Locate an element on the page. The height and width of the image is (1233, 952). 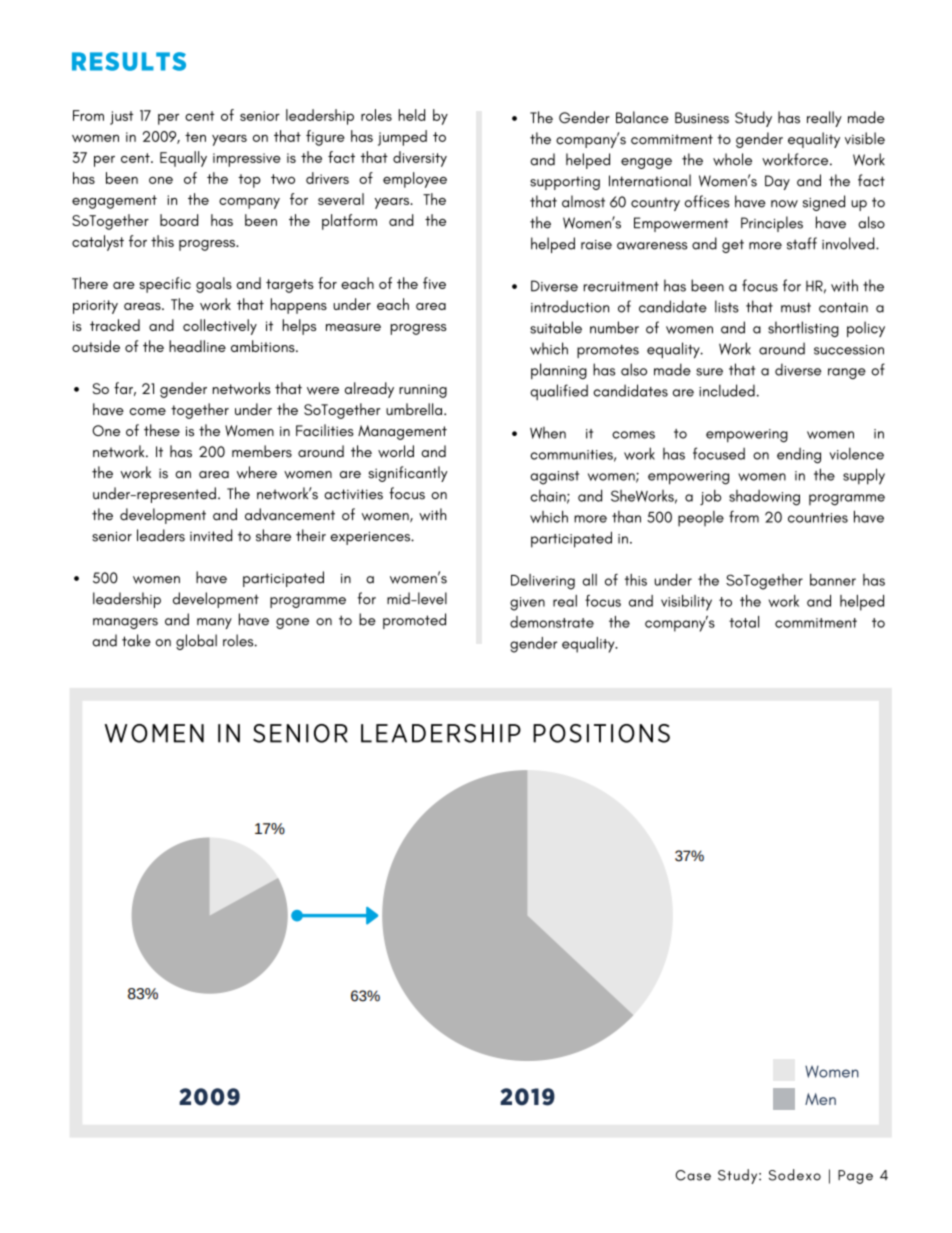
global is located at coordinates (196, 642).
